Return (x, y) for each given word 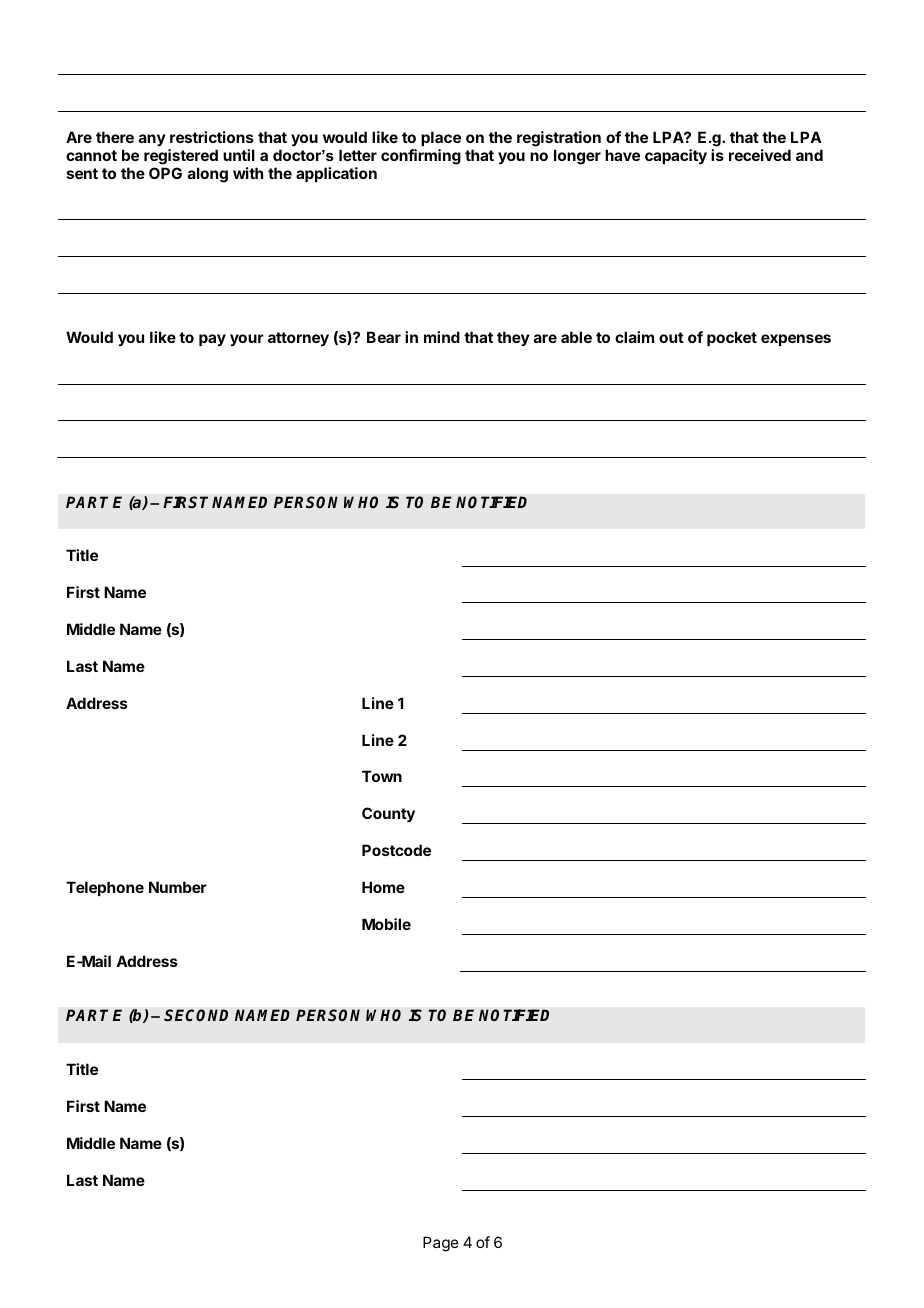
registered (181, 158)
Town (382, 776)
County (388, 815)
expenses (796, 340)
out (671, 337)
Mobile (386, 924)
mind (442, 337)
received (760, 155)
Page (441, 1244)
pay (212, 340)
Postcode (396, 850)
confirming (421, 157)
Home (383, 887)
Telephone (105, 888)
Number (178, 887)
